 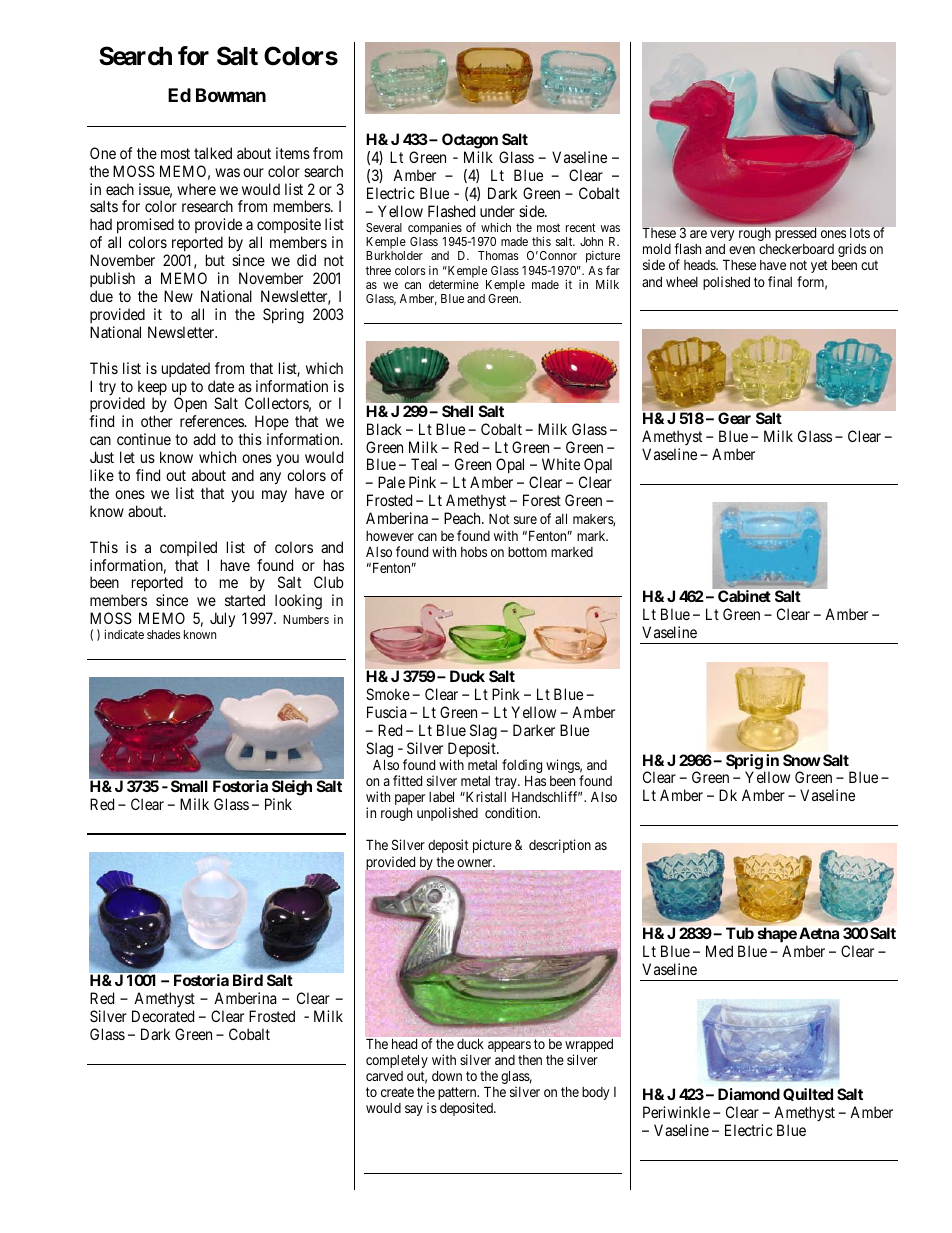 What do you see at coordinates (457, 411) in the document?
I see `Shell` at bounding box center [457, 411].
